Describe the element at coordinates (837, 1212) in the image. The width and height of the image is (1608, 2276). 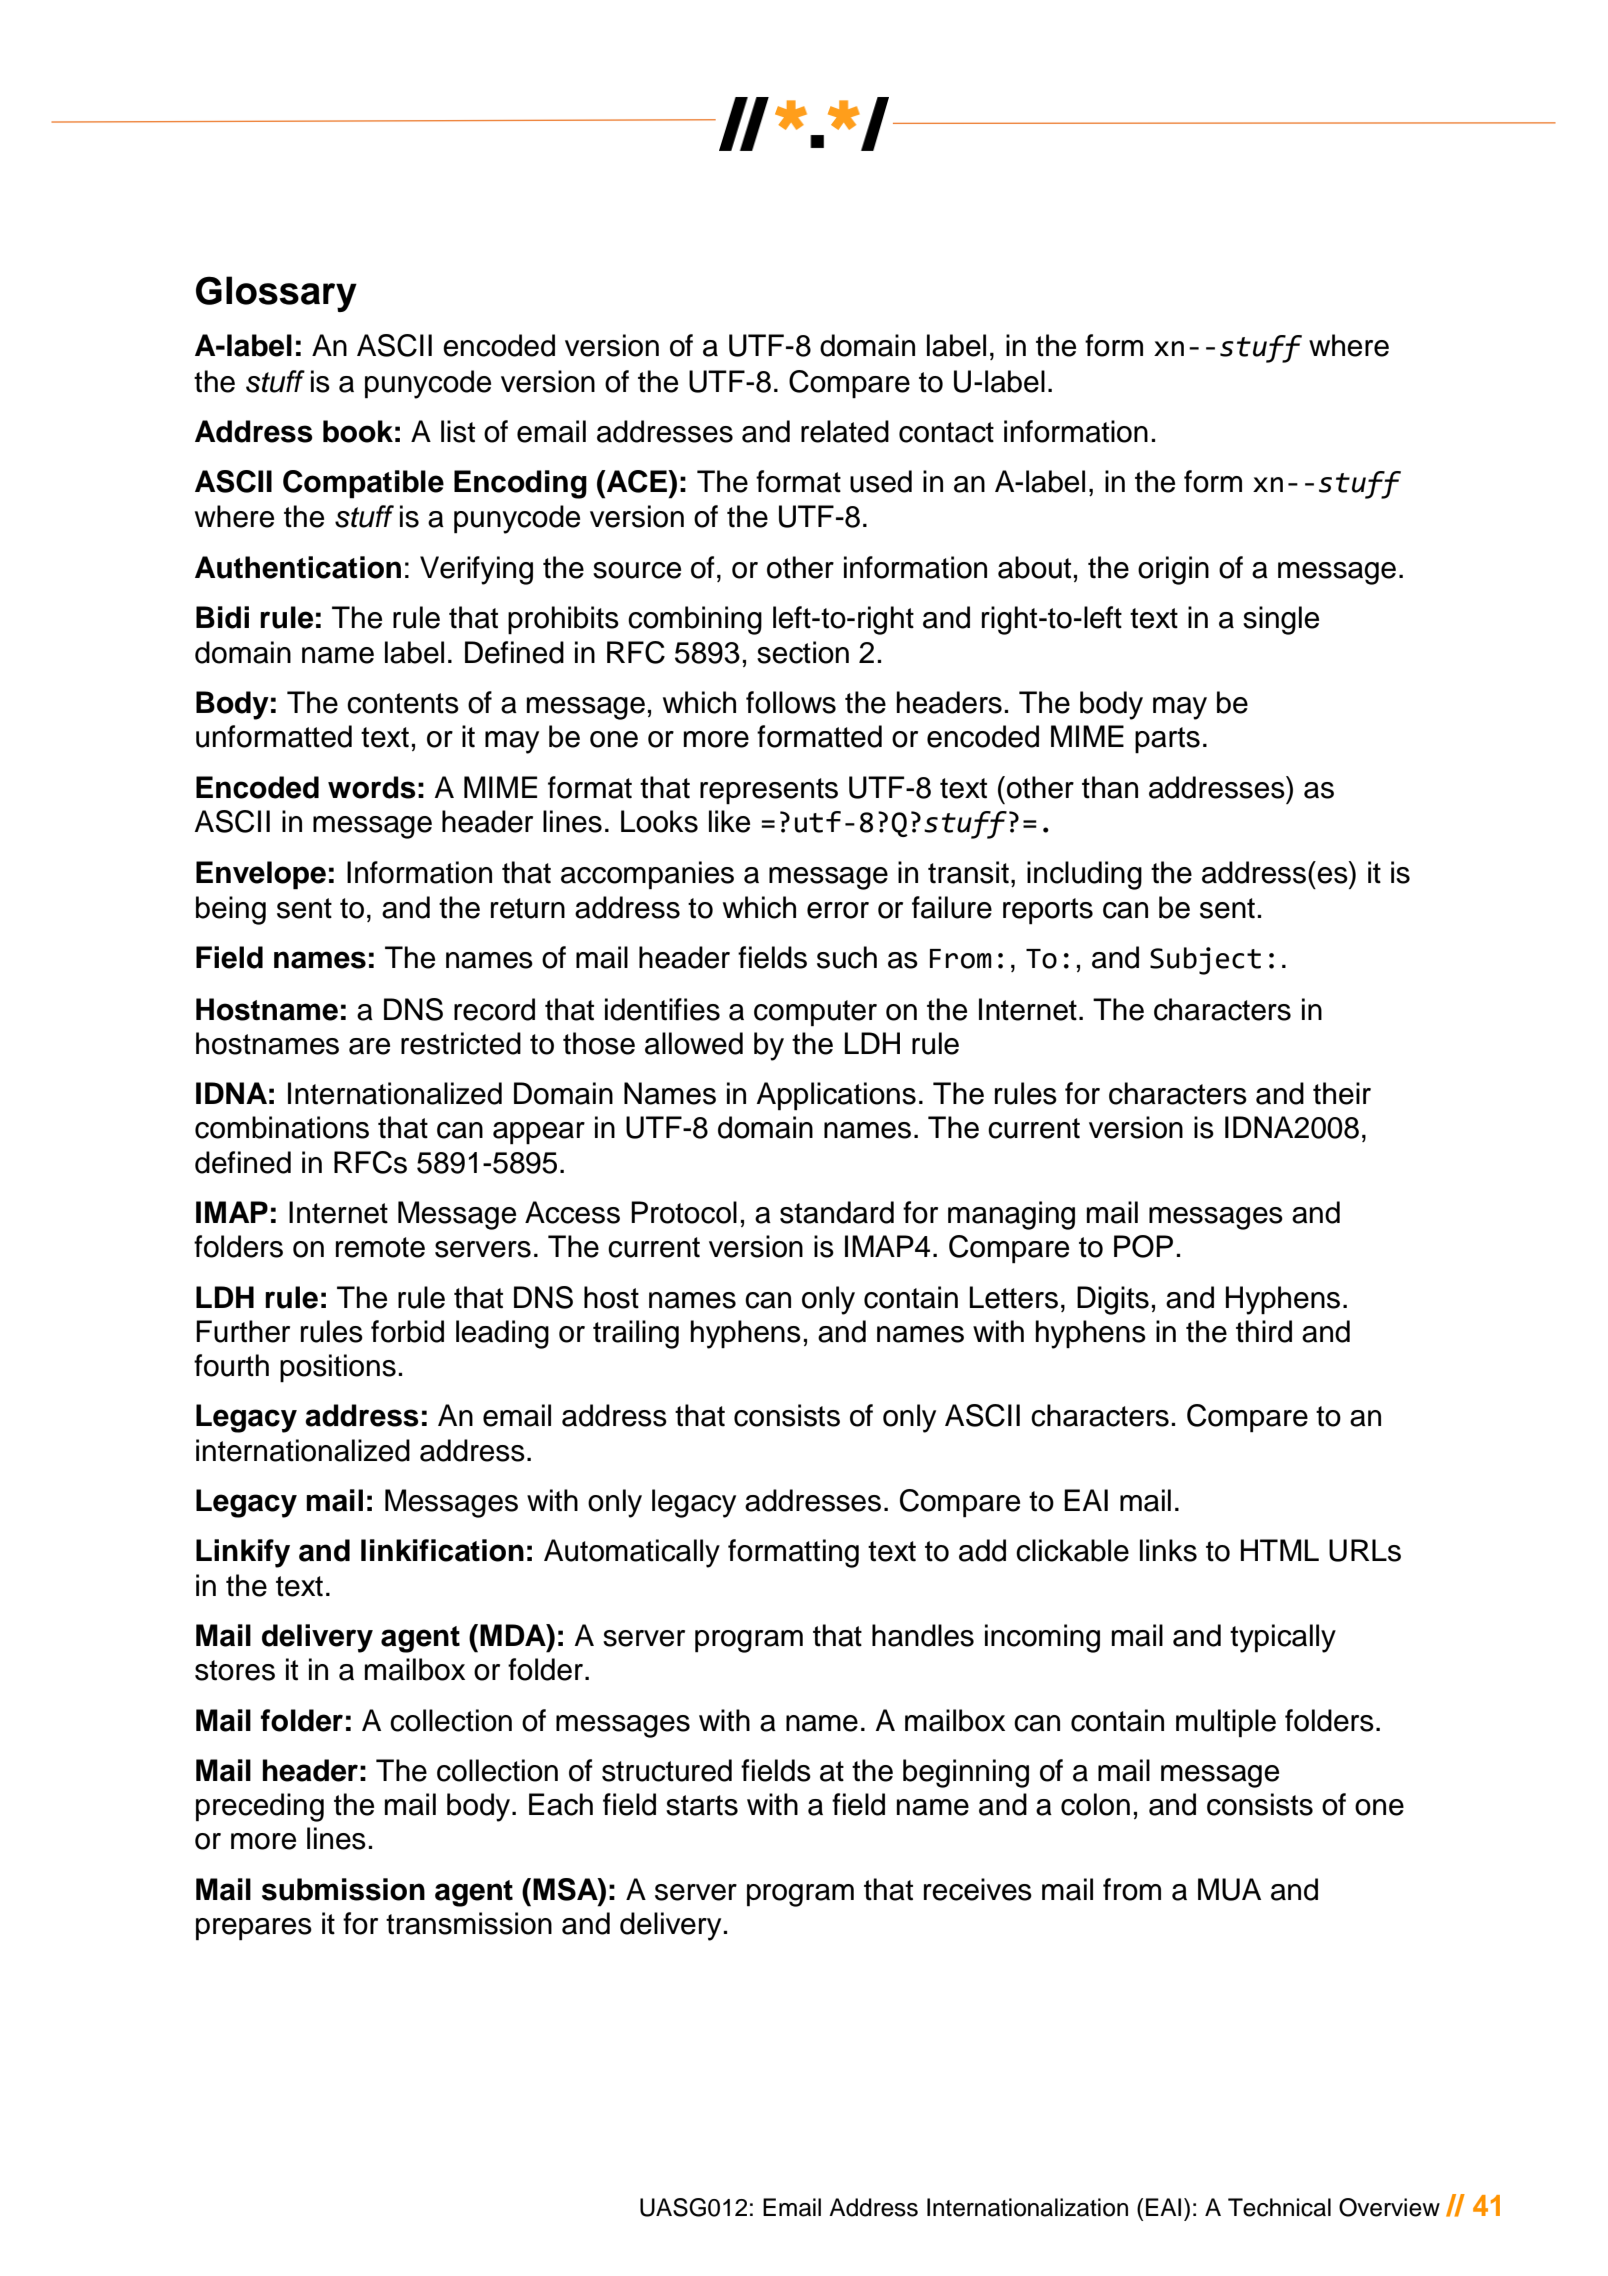
I see `standard` at that location.
